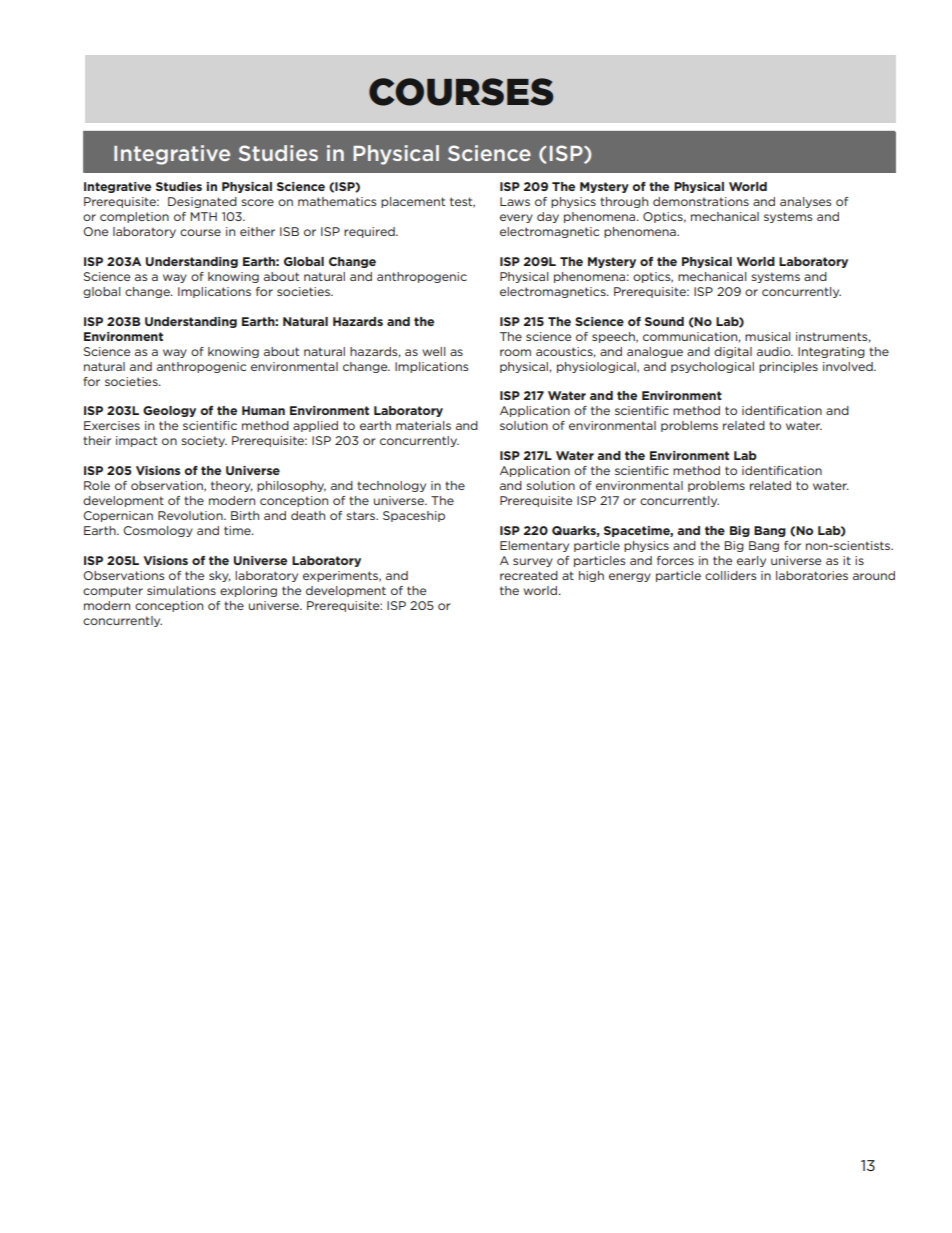 Image resolution: width=952 pixels, height=1233 pixels. I want to click on materials, so click(423, 425).
